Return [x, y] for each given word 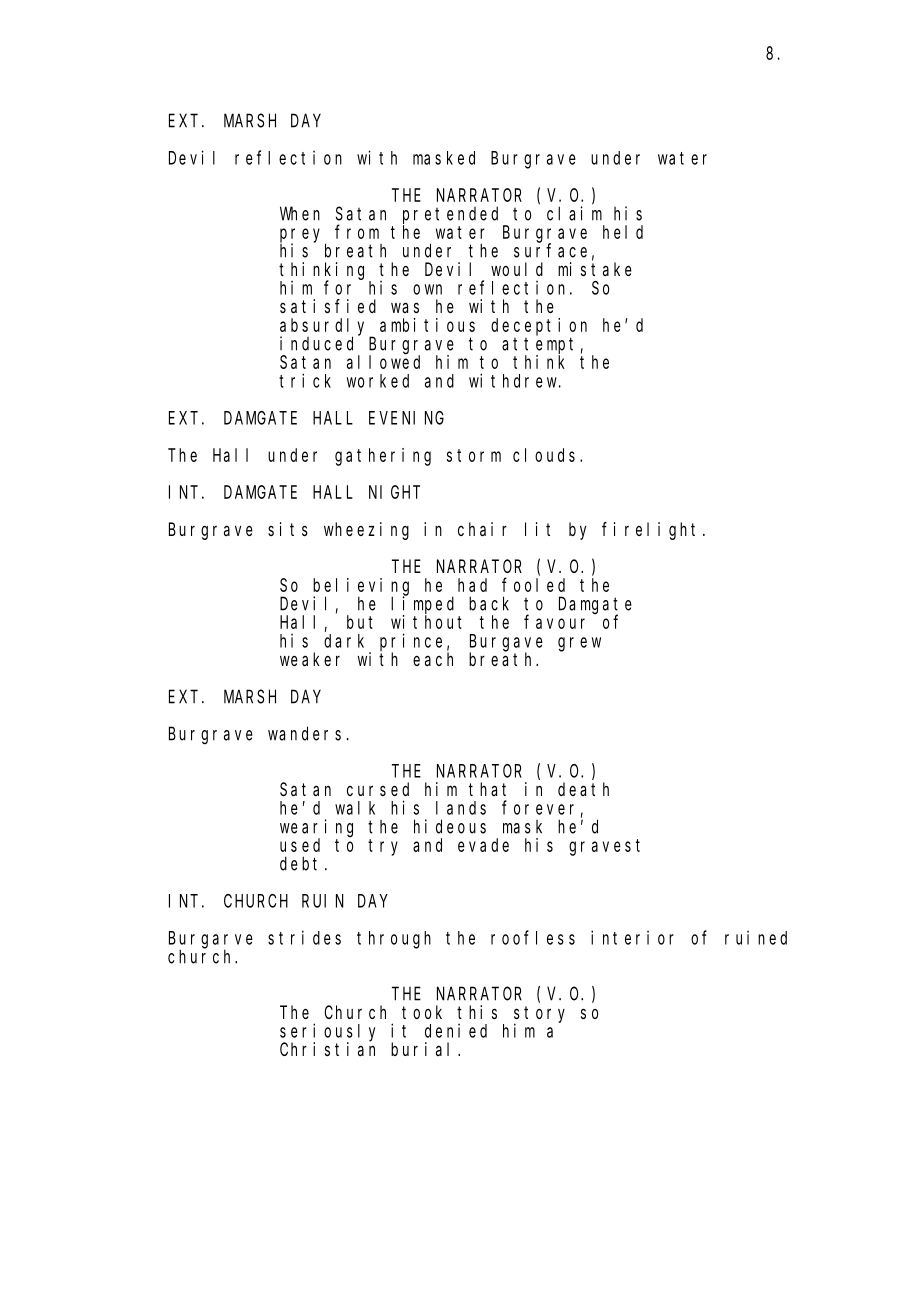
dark [344, 641]
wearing [316, 829]
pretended [453, 216]
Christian [327, 1048]
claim [574, 213]
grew [579, 644]
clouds [547, 455]
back [489, 603]
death [583, 789]
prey [303, 236]
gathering [383, 457]
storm [474, 455]
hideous [450, 826]
